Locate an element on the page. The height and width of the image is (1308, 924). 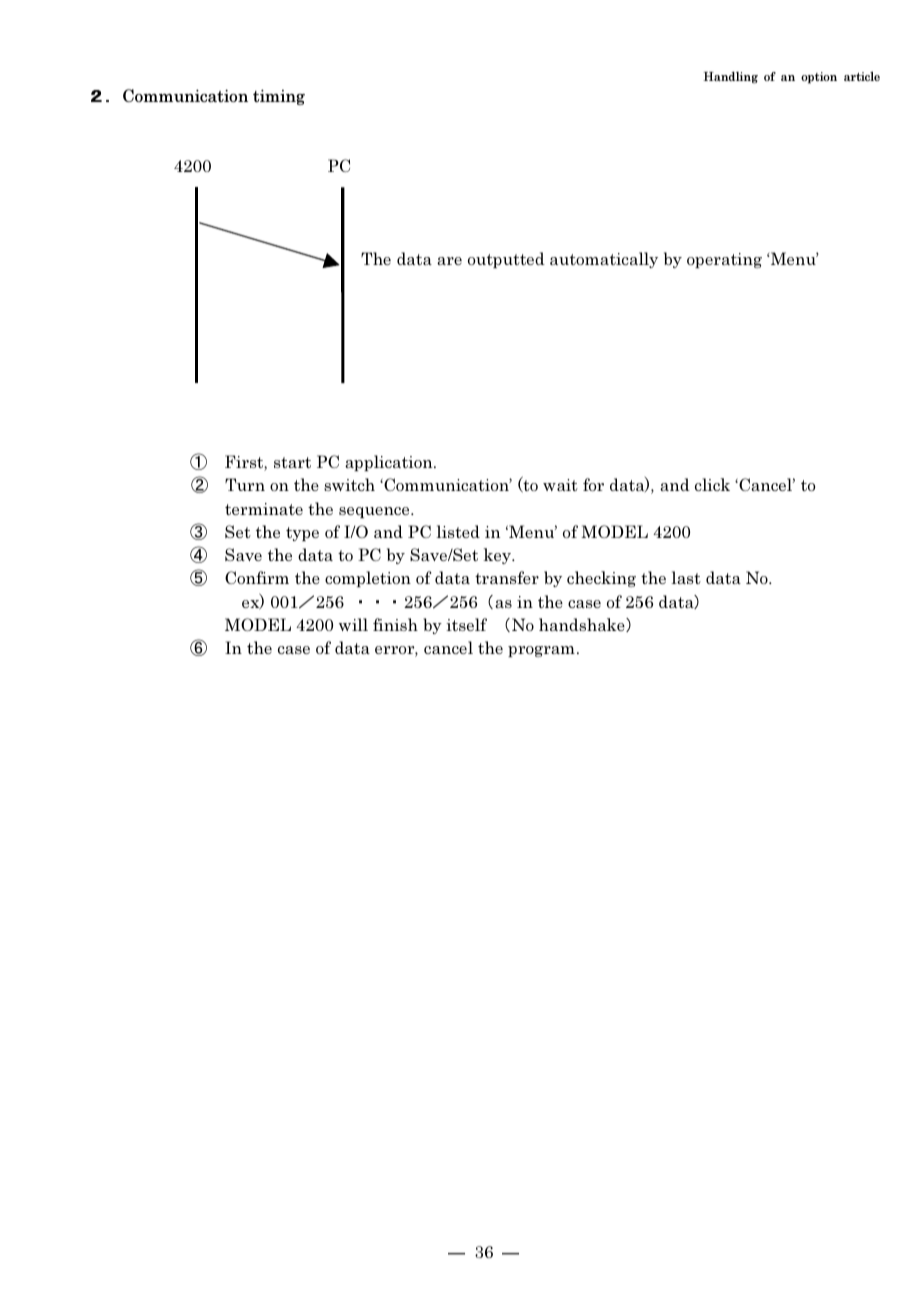
operating is located at coordinates (724, 260).
